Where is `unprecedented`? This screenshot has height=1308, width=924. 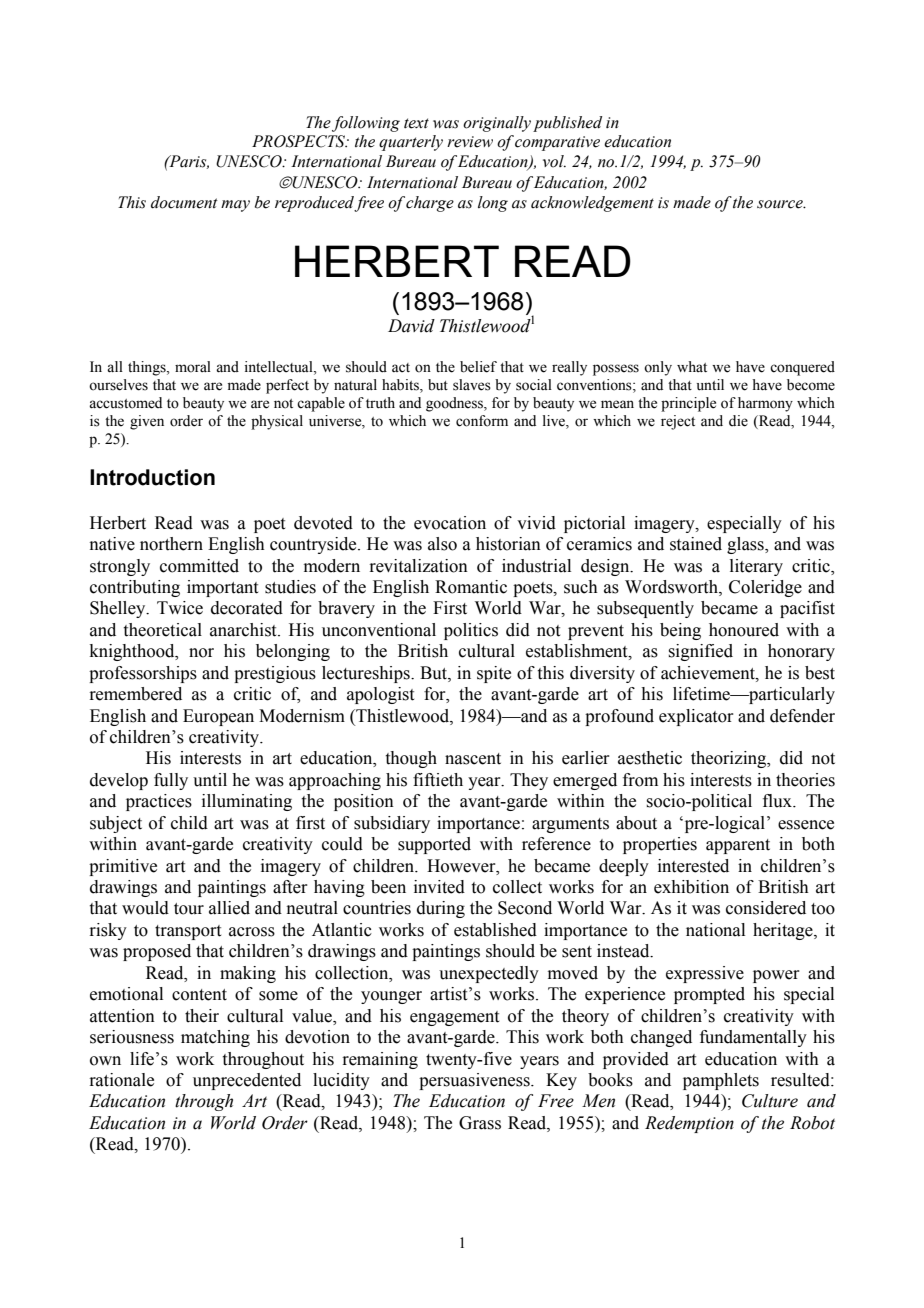 unprecedented is located at coordinates (247, 1081).
